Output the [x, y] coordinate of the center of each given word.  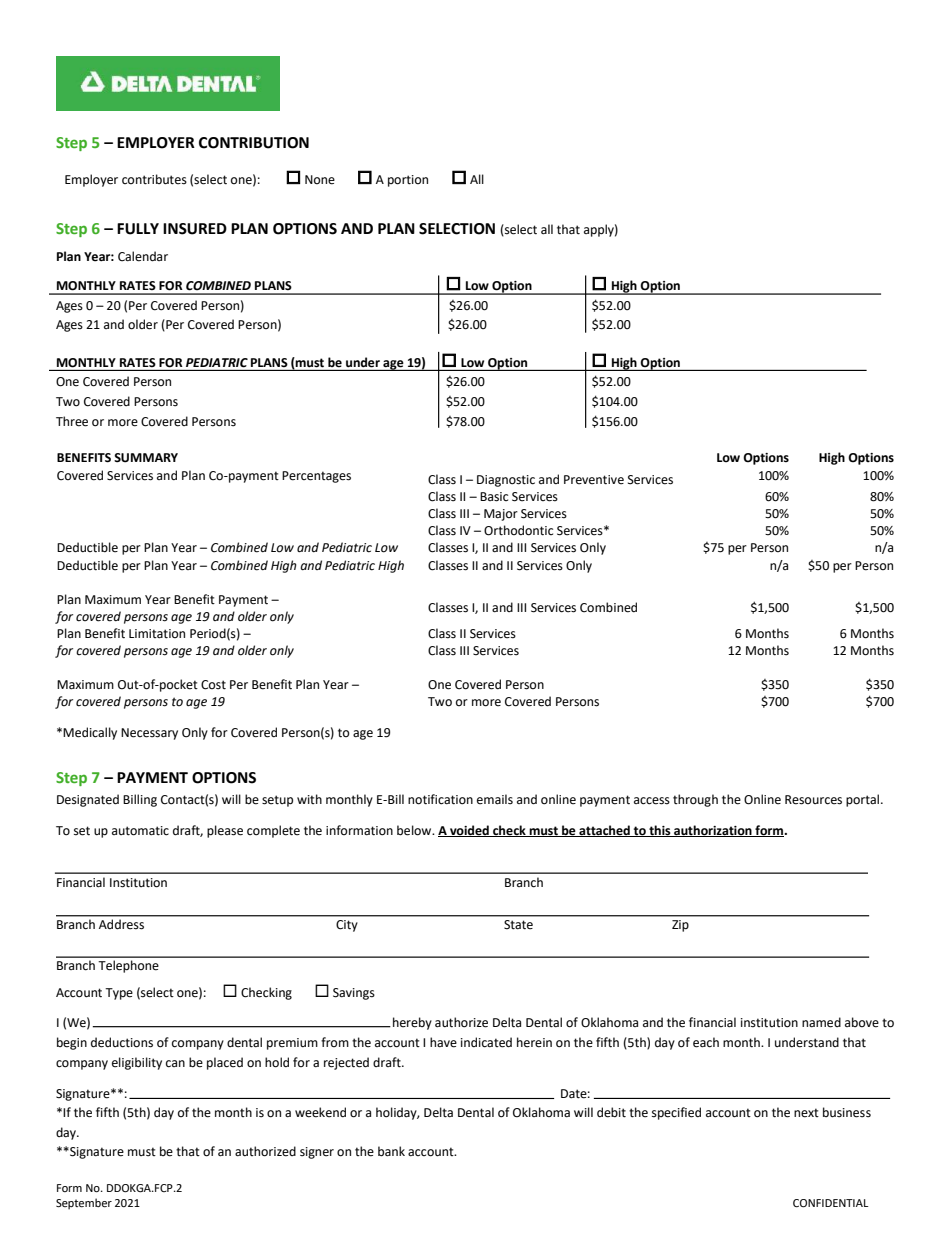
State [518, 925]
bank [391, 1151]
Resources [813, 800]
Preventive [594, 480]
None [320, 180]
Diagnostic [506, 481]
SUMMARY [146, 458]
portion [408, 181]
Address [121, 924]
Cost [213, 685]
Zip [680, 926]
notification [440, 799]
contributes [154, 179]
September [84, 1204]
